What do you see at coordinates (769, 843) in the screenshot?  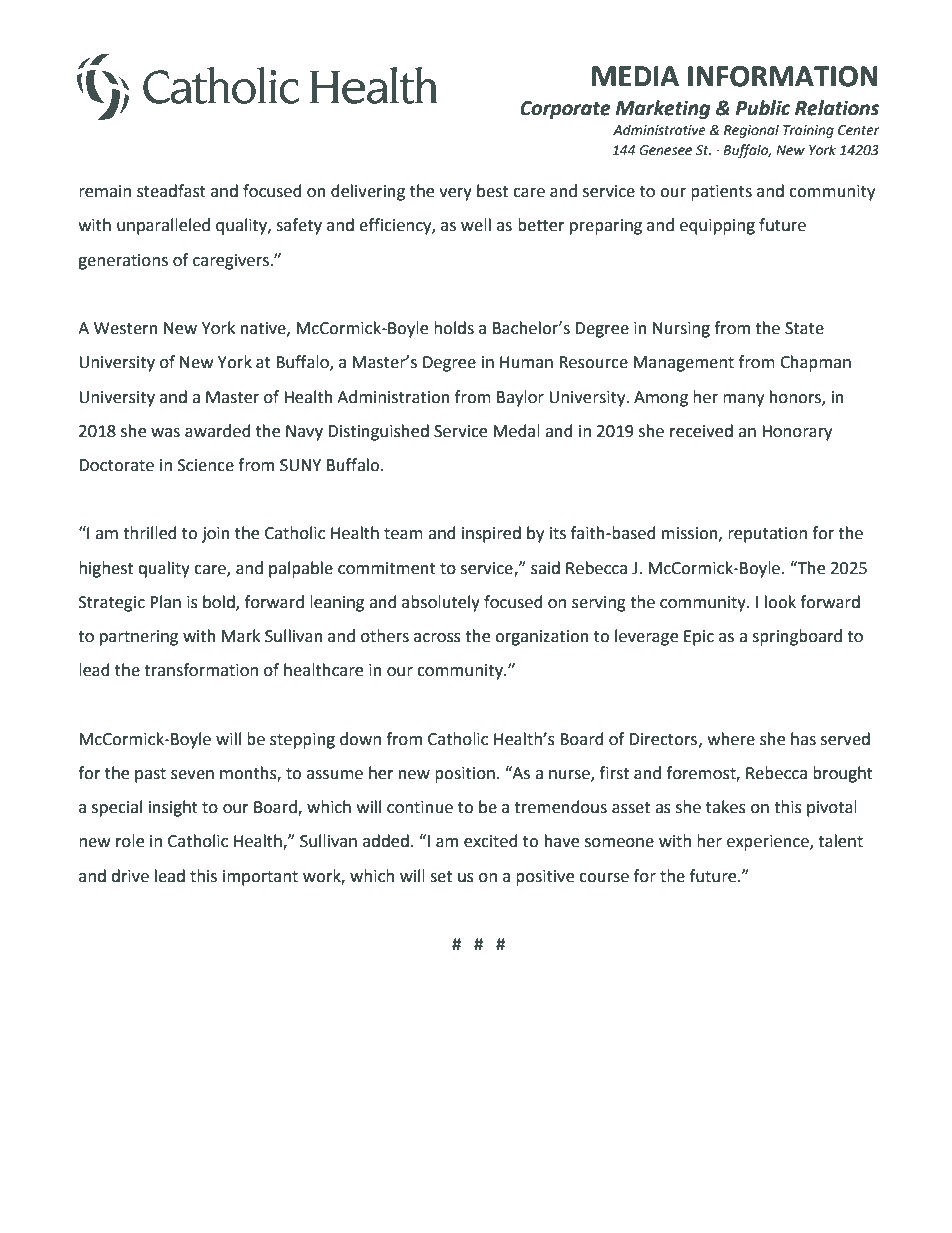 I see `experience` at bounding box center [769, 843].
